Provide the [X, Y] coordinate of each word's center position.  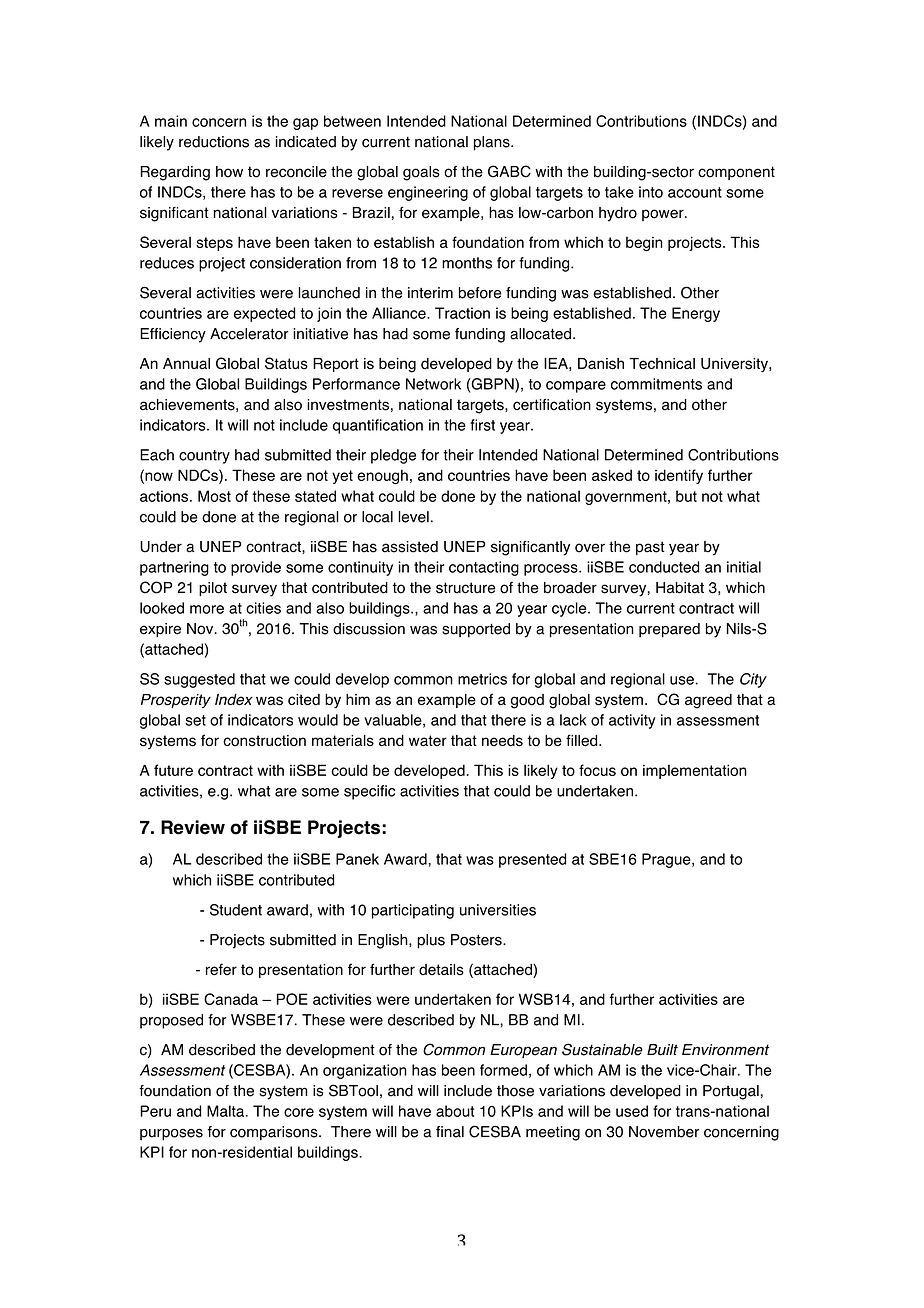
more [207, 609]
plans [493, 143]
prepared [669, 630]
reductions [214, 142]
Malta [227, 1111]
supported [476, 630]
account [695, 192]
